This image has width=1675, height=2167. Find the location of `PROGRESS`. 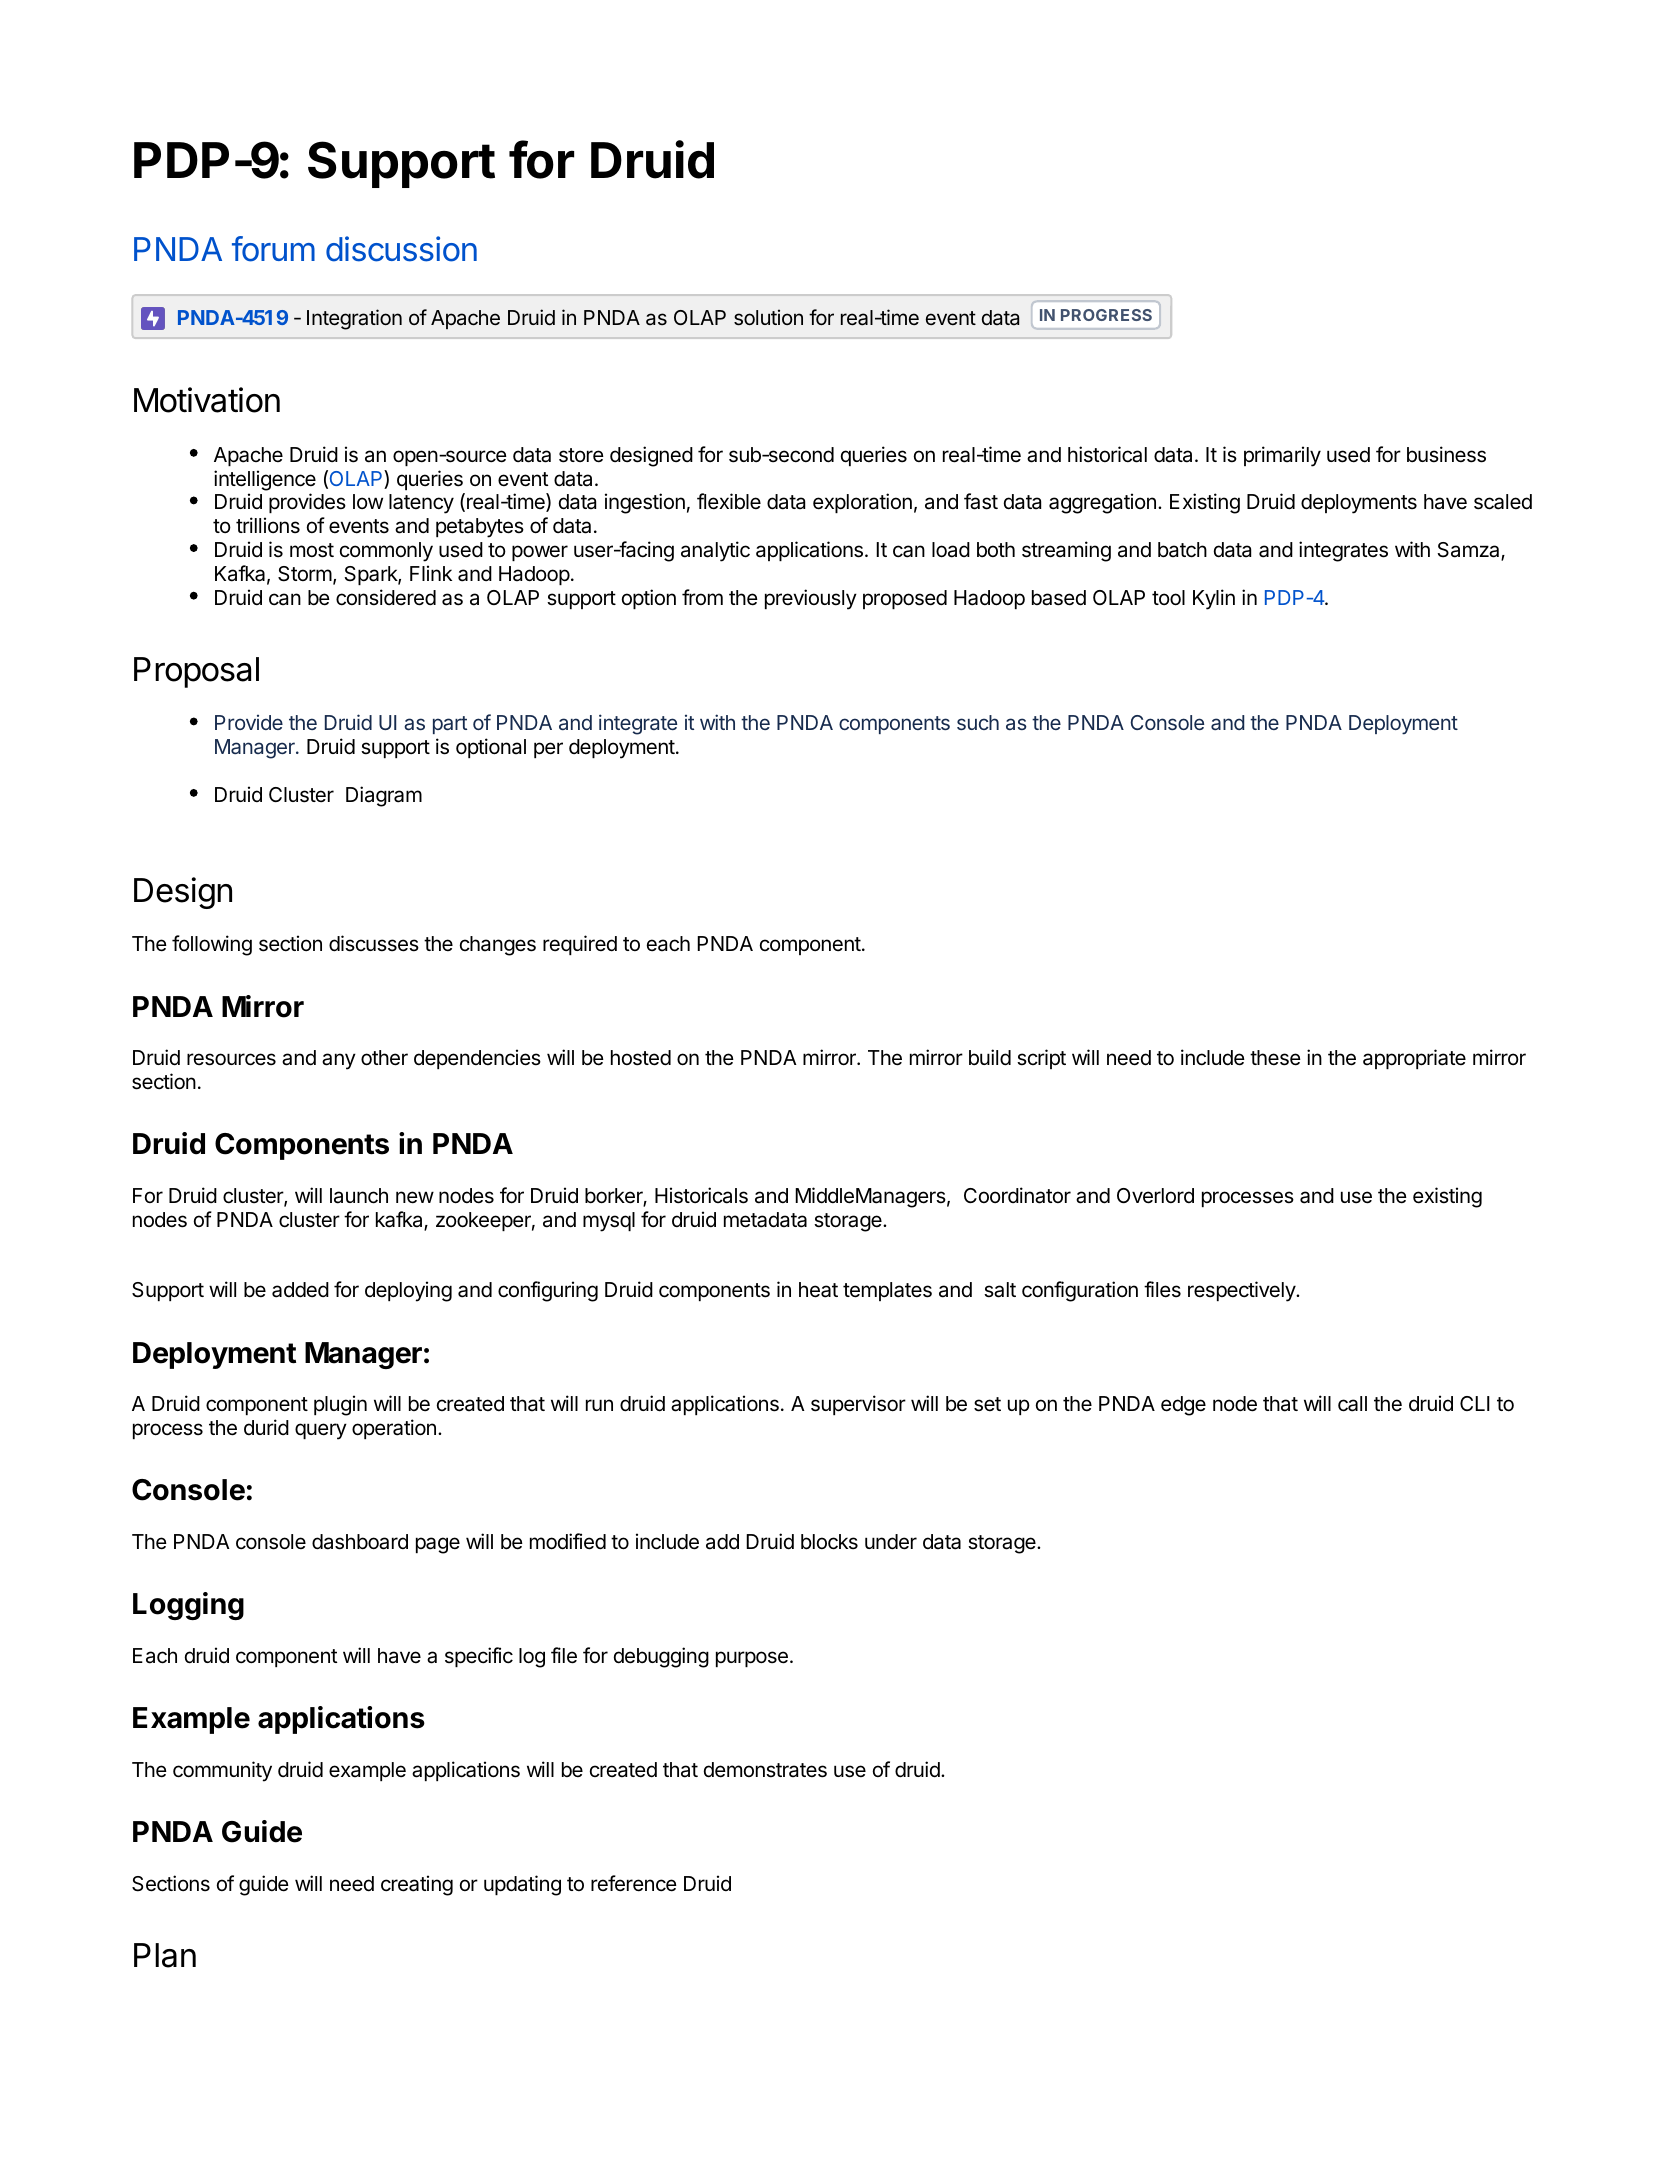

PROGRESS is located at coordinates (1106, 315).
